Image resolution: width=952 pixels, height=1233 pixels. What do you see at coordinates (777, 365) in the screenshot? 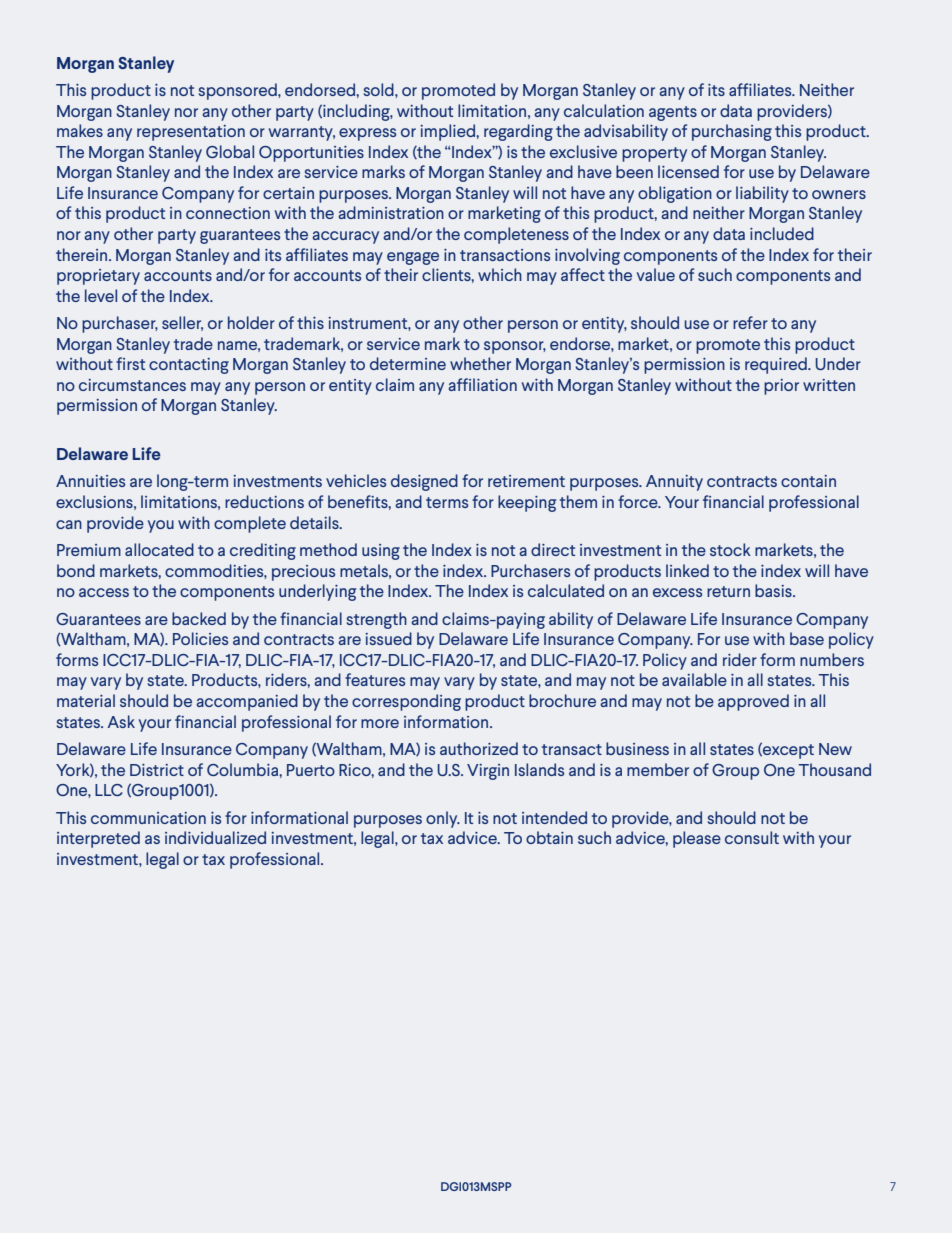
I see `required` at bounding box center [777, 365].
